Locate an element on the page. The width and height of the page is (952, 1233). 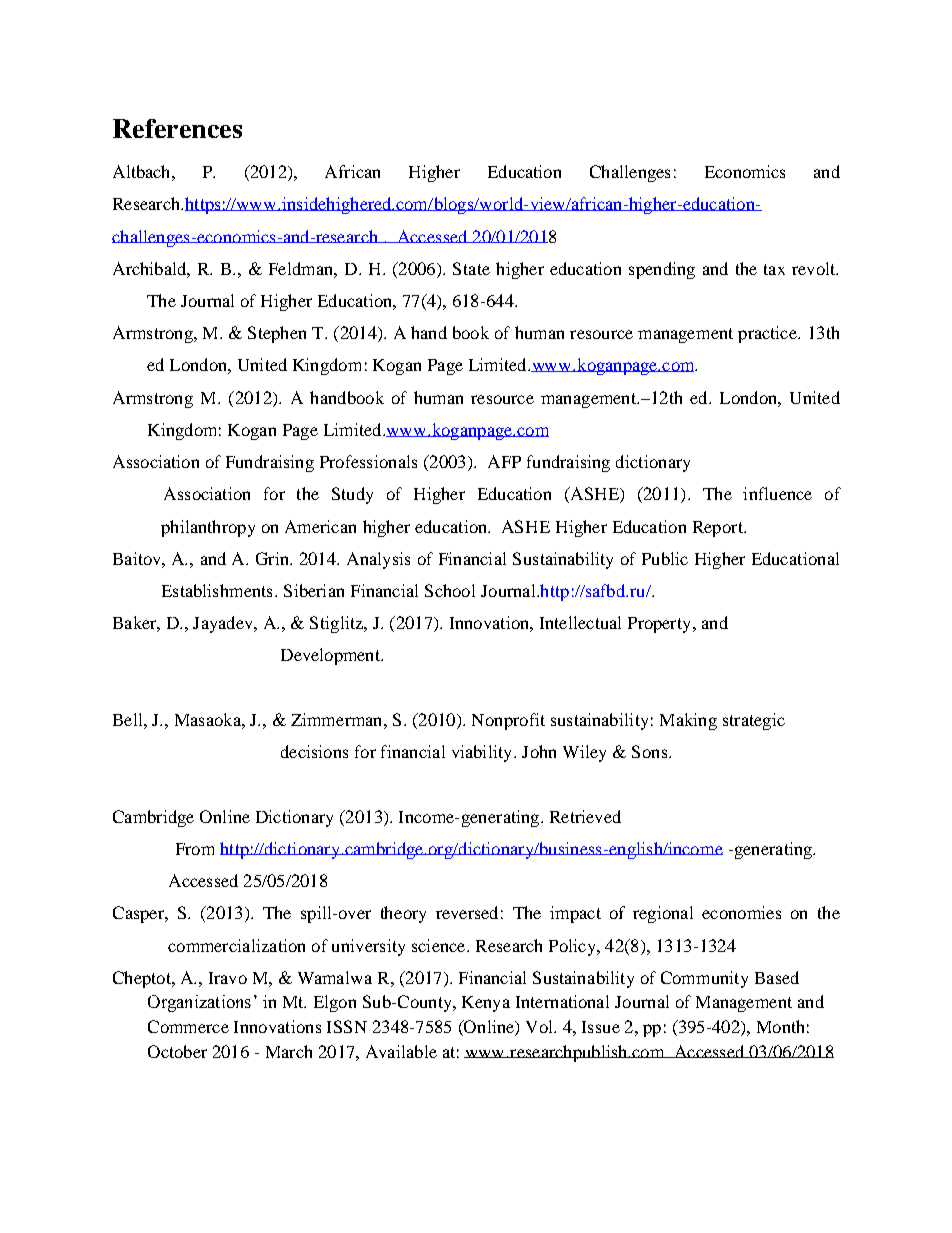
References is located at coordinates (177, 128).
